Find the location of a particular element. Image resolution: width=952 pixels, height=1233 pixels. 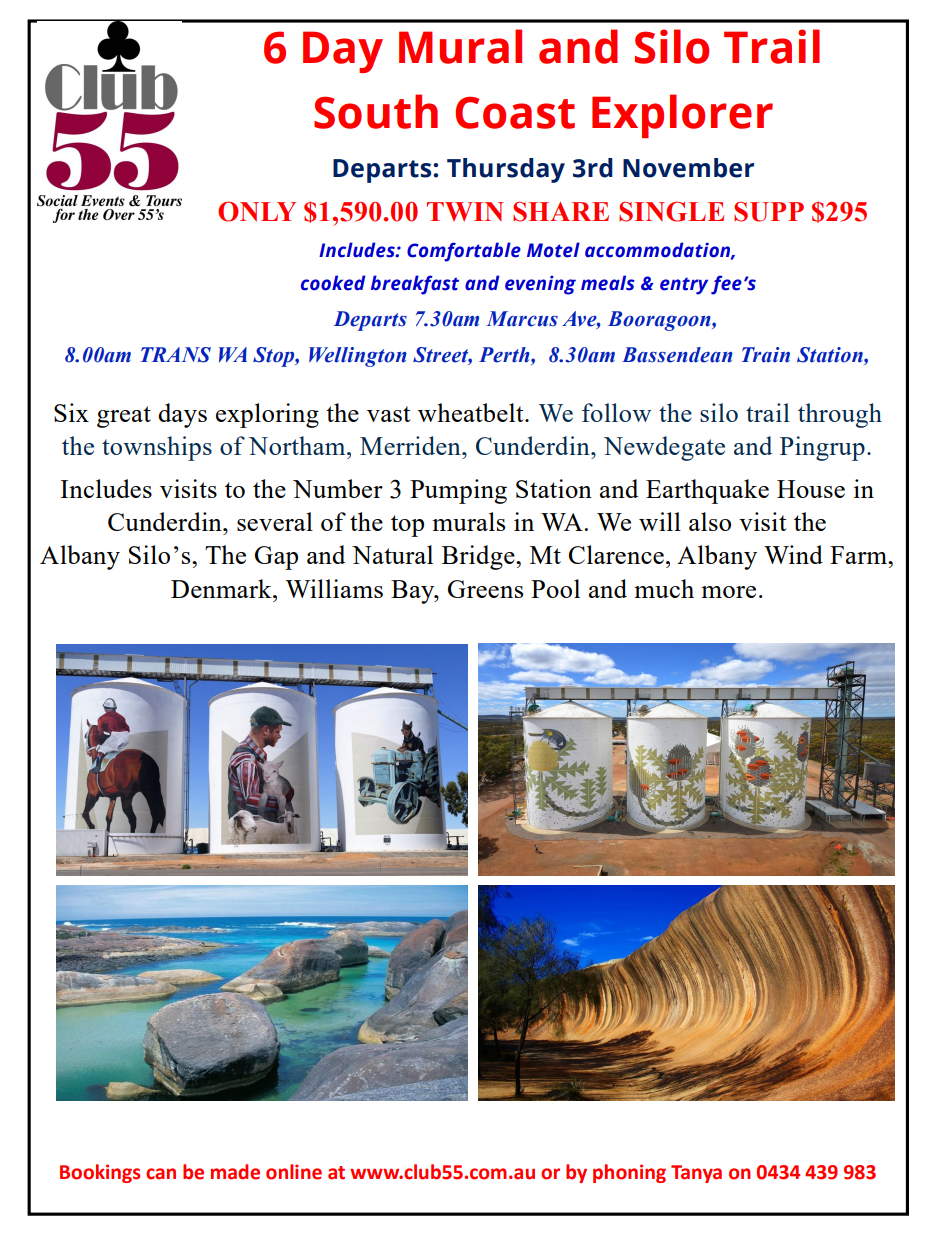

ONLY is located at coordinates (257, 211).
